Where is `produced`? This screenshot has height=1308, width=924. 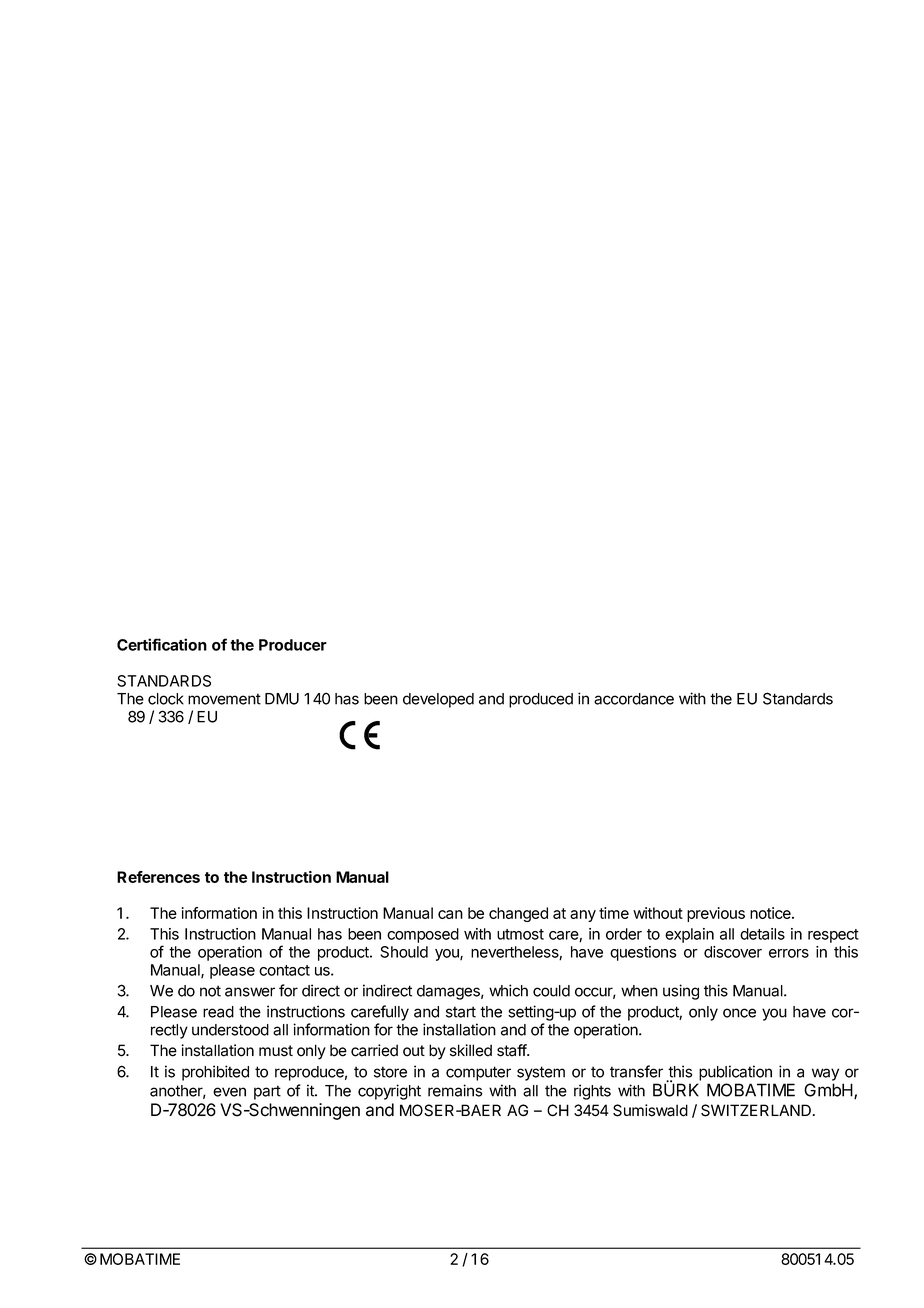 produced is located at coordinates (541, 700).
